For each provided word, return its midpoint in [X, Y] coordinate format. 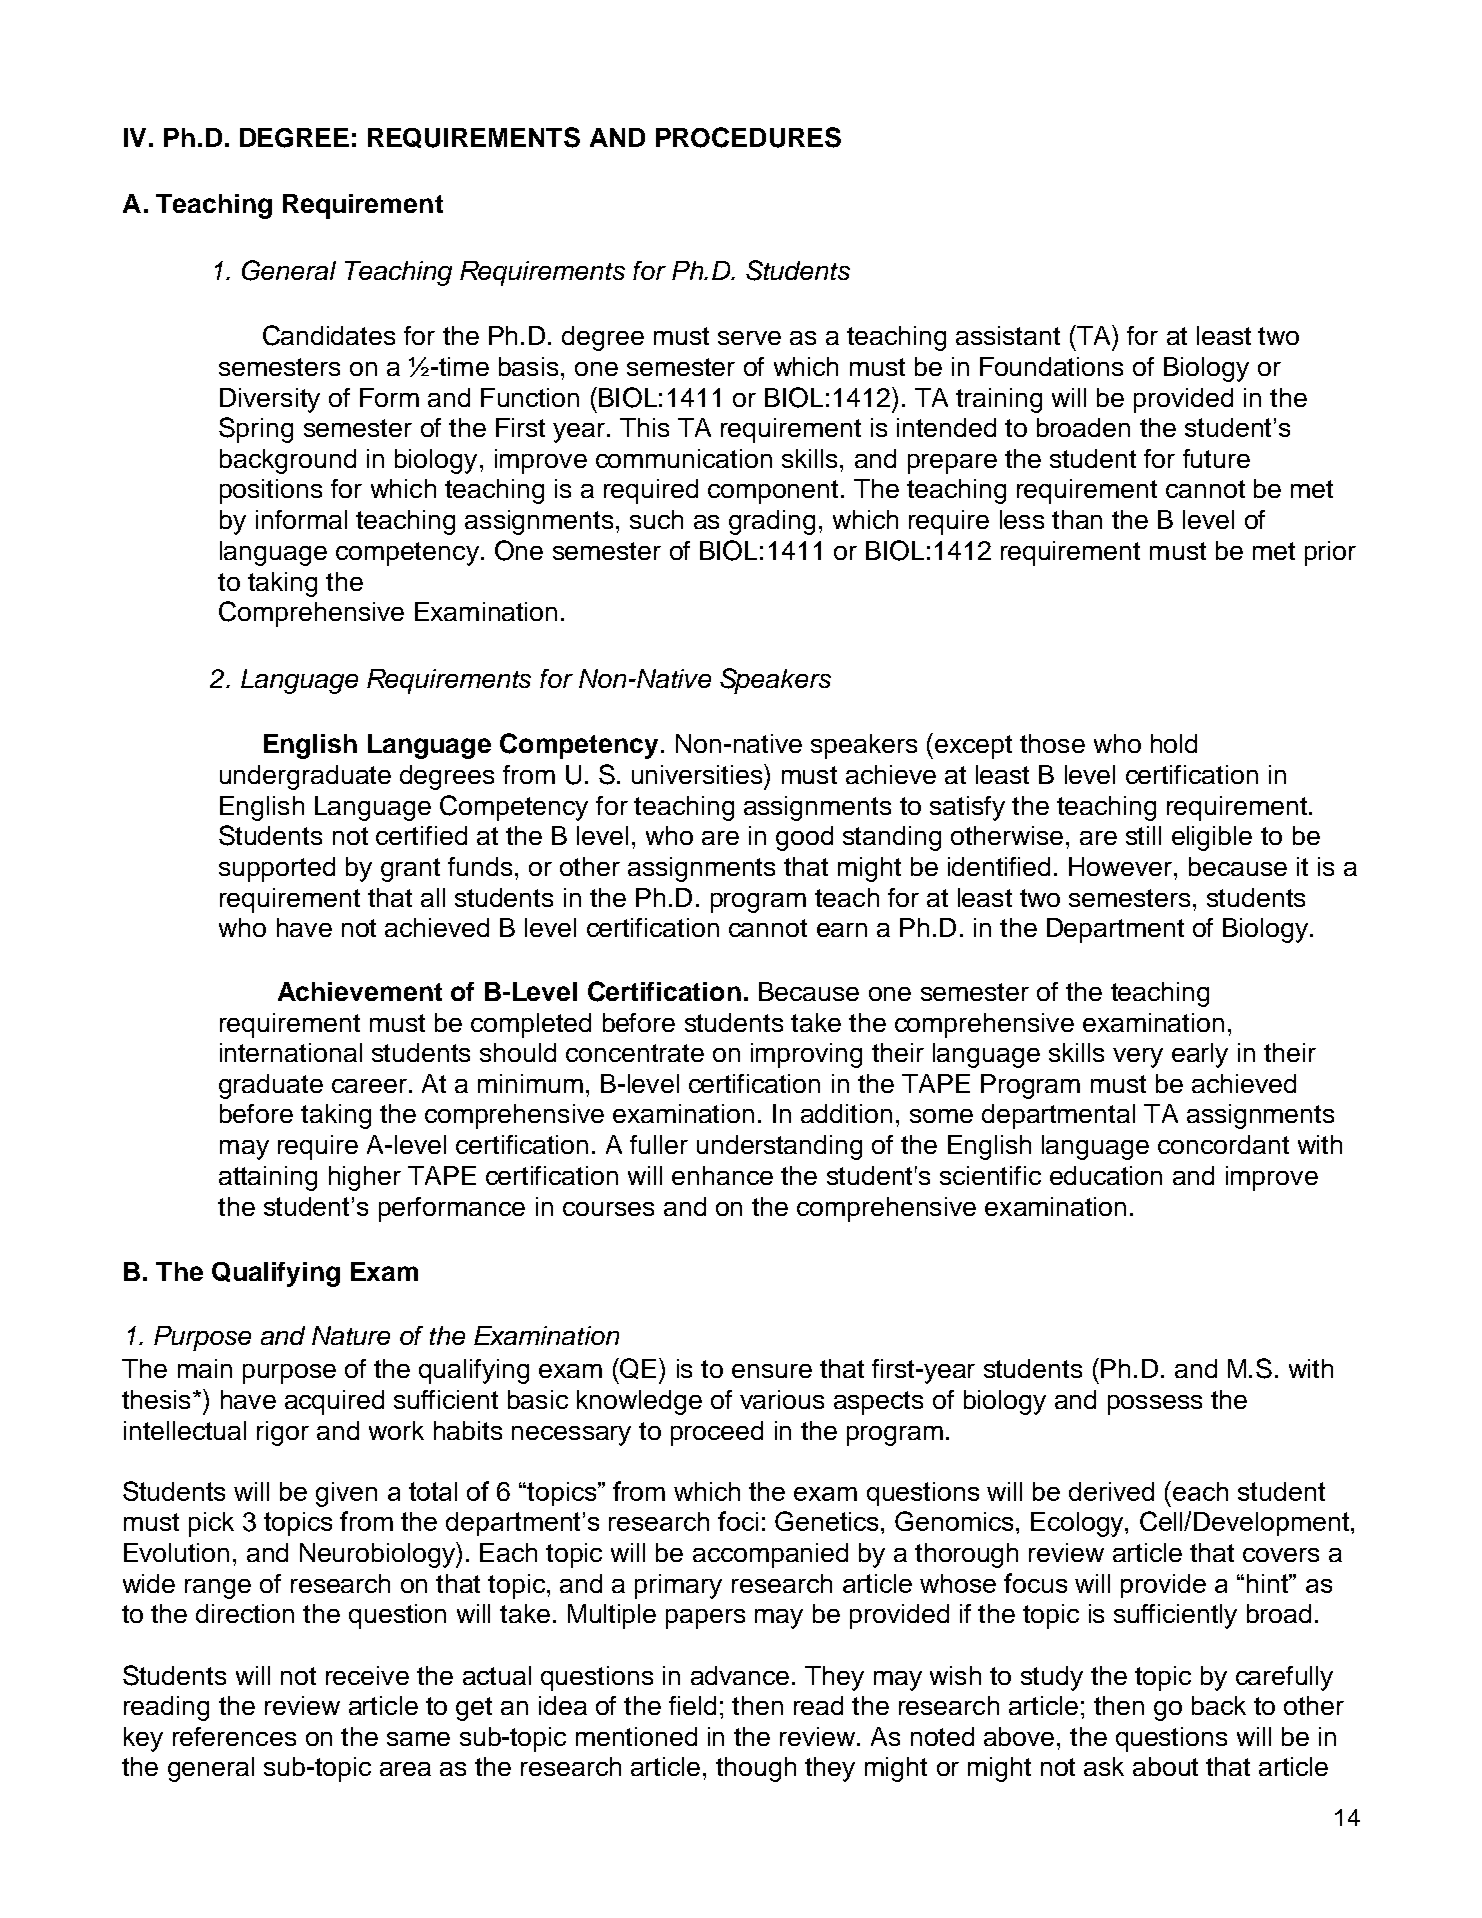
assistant [1008, 335]
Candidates [329, 335]
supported [277, 869]
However [1120, 866]
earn [842, 930]
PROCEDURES [748, 137]
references [234, 1736]
